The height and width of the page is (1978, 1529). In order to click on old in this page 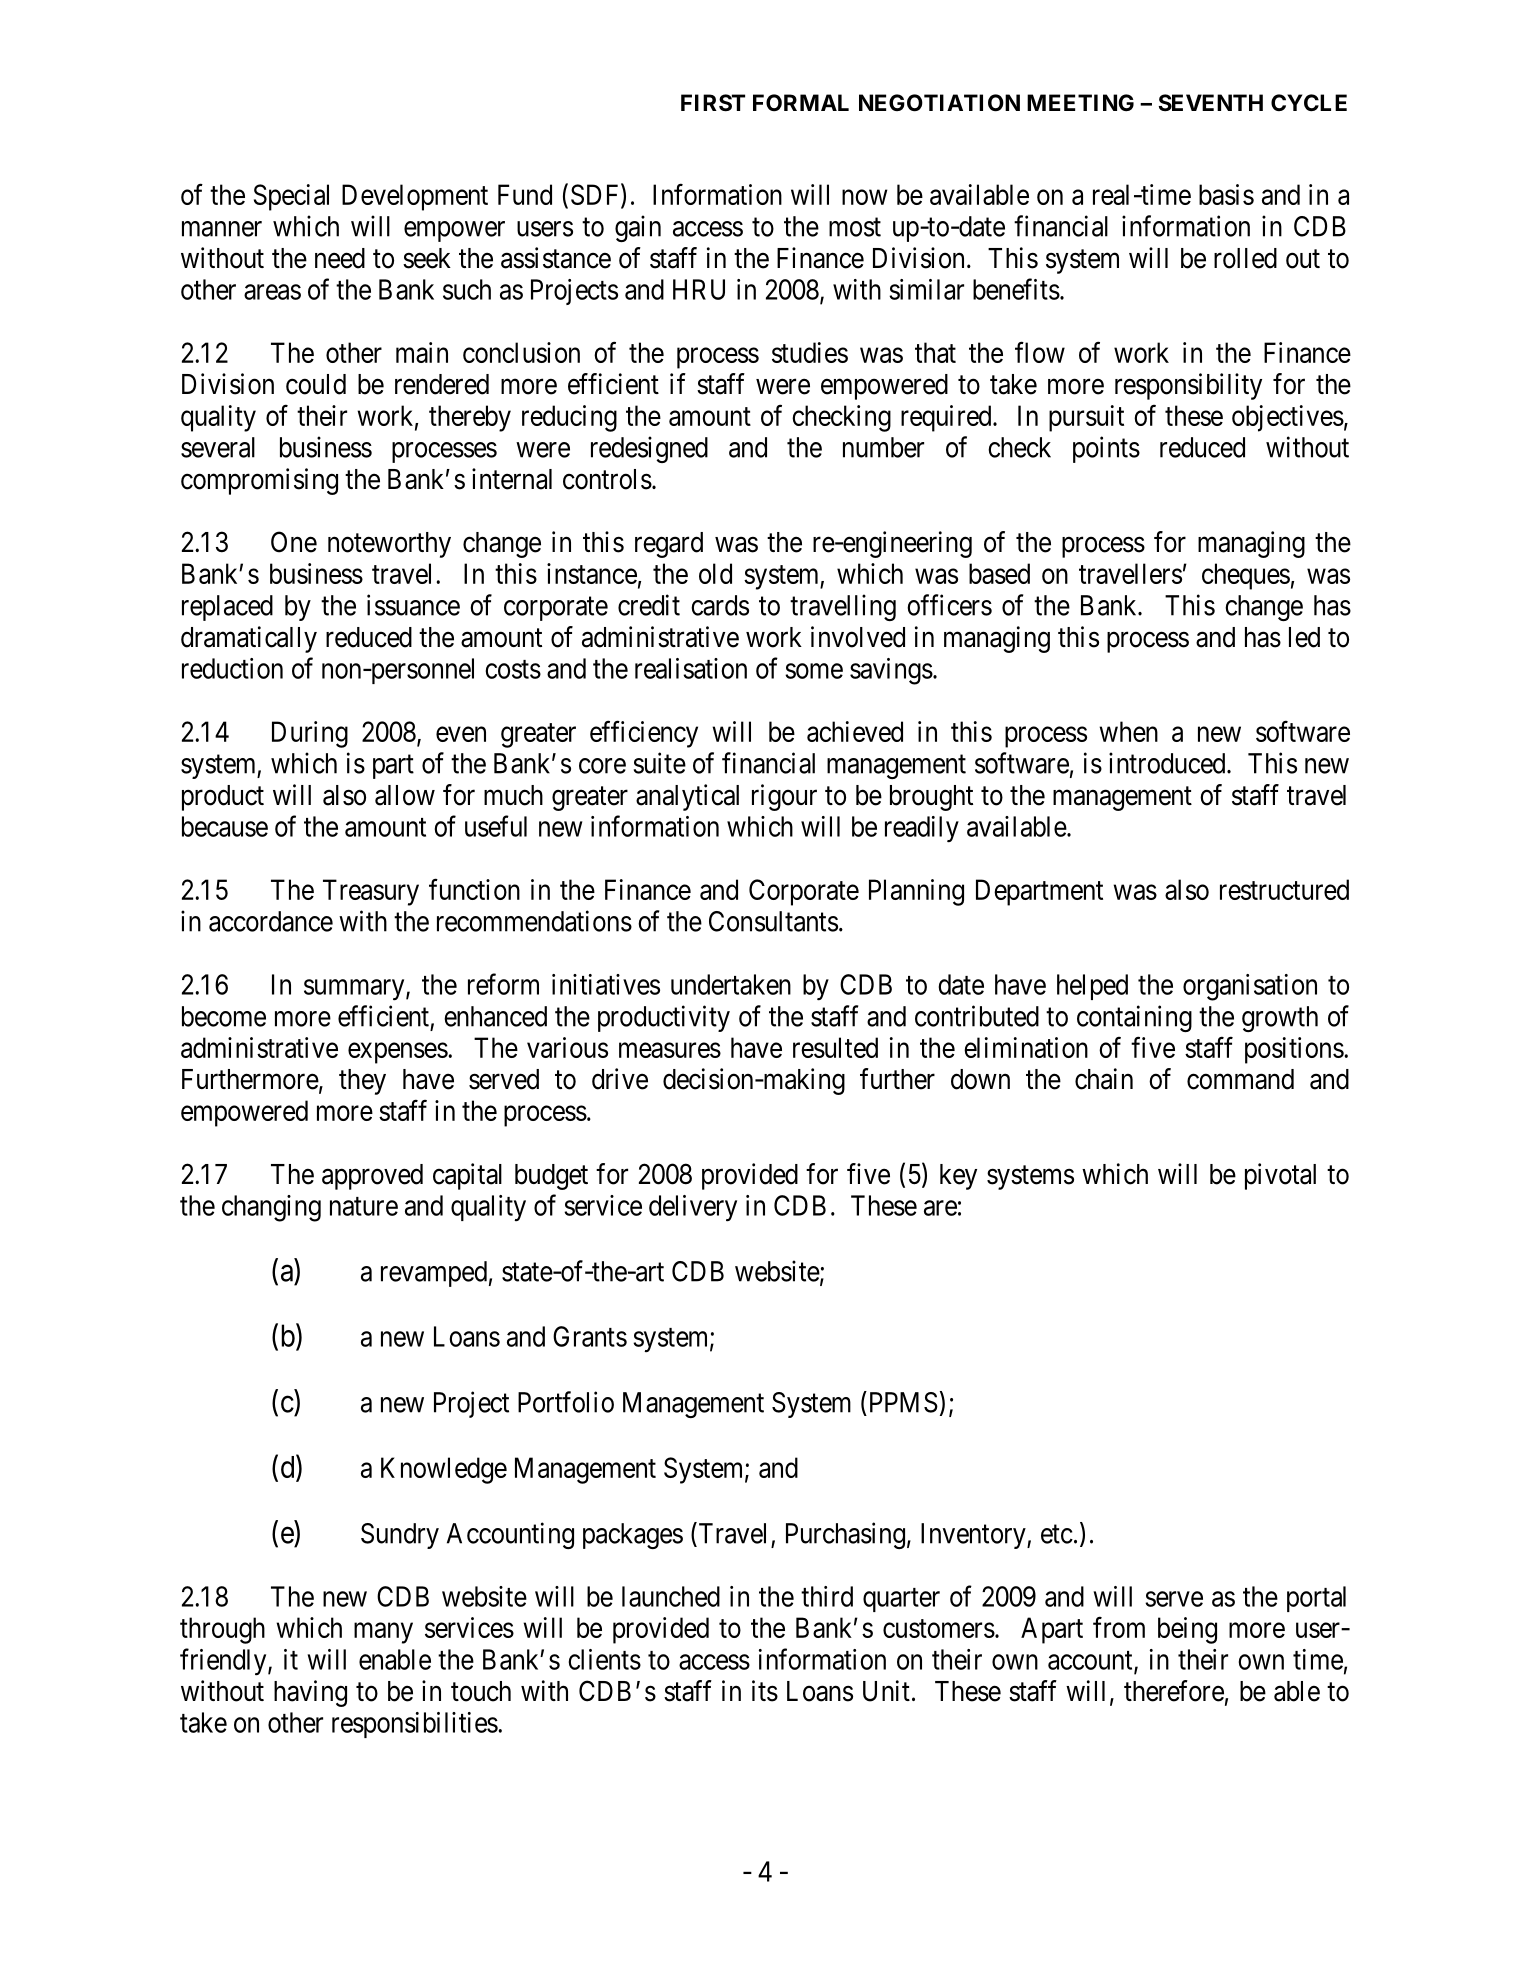, I will do `click(715, 573)`.
